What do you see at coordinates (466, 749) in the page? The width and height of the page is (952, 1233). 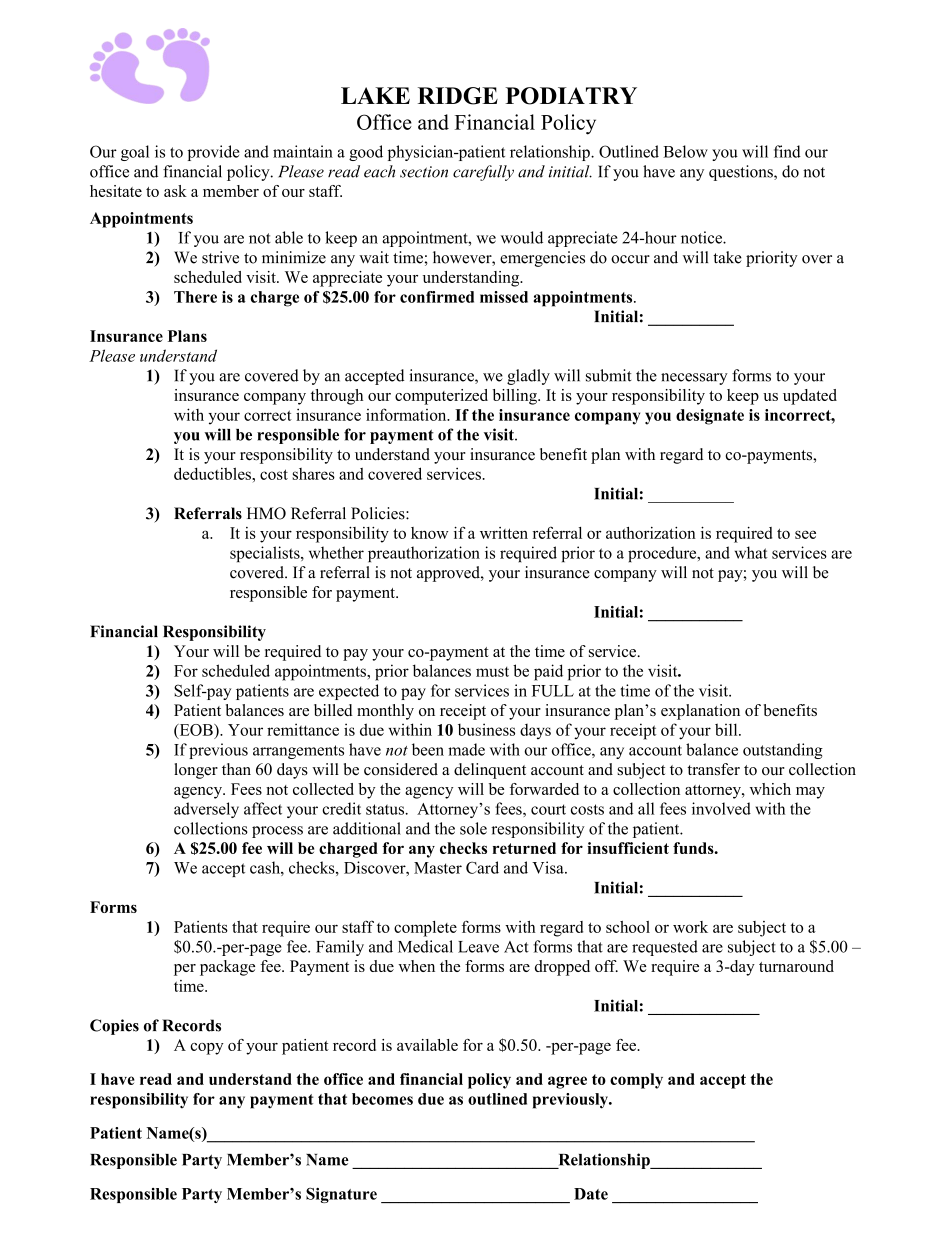 I see `made` at bounding box center [466, 749].
